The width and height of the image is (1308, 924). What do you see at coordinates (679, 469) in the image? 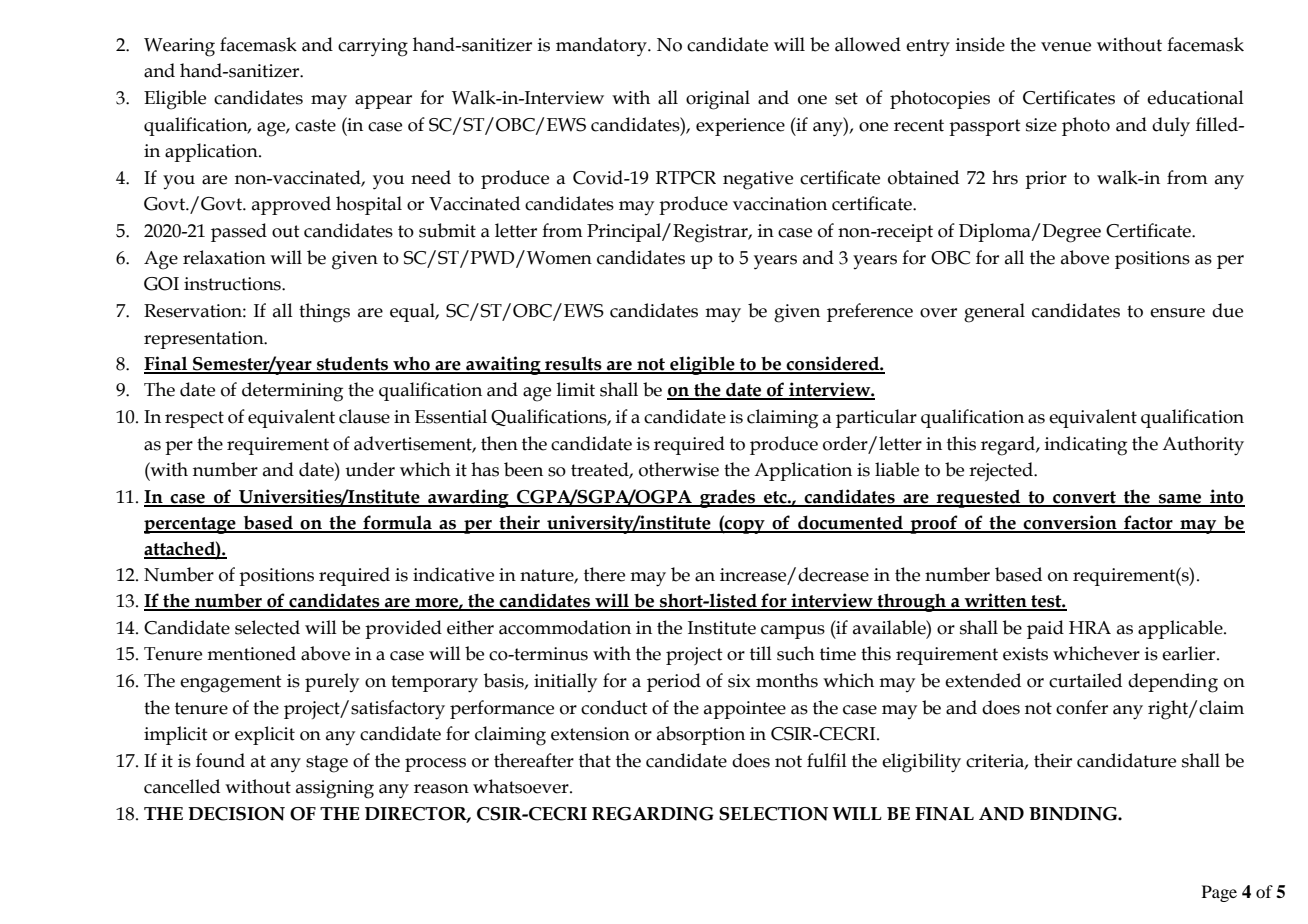
I see `otherwise` at bounding box center [679, 469].
